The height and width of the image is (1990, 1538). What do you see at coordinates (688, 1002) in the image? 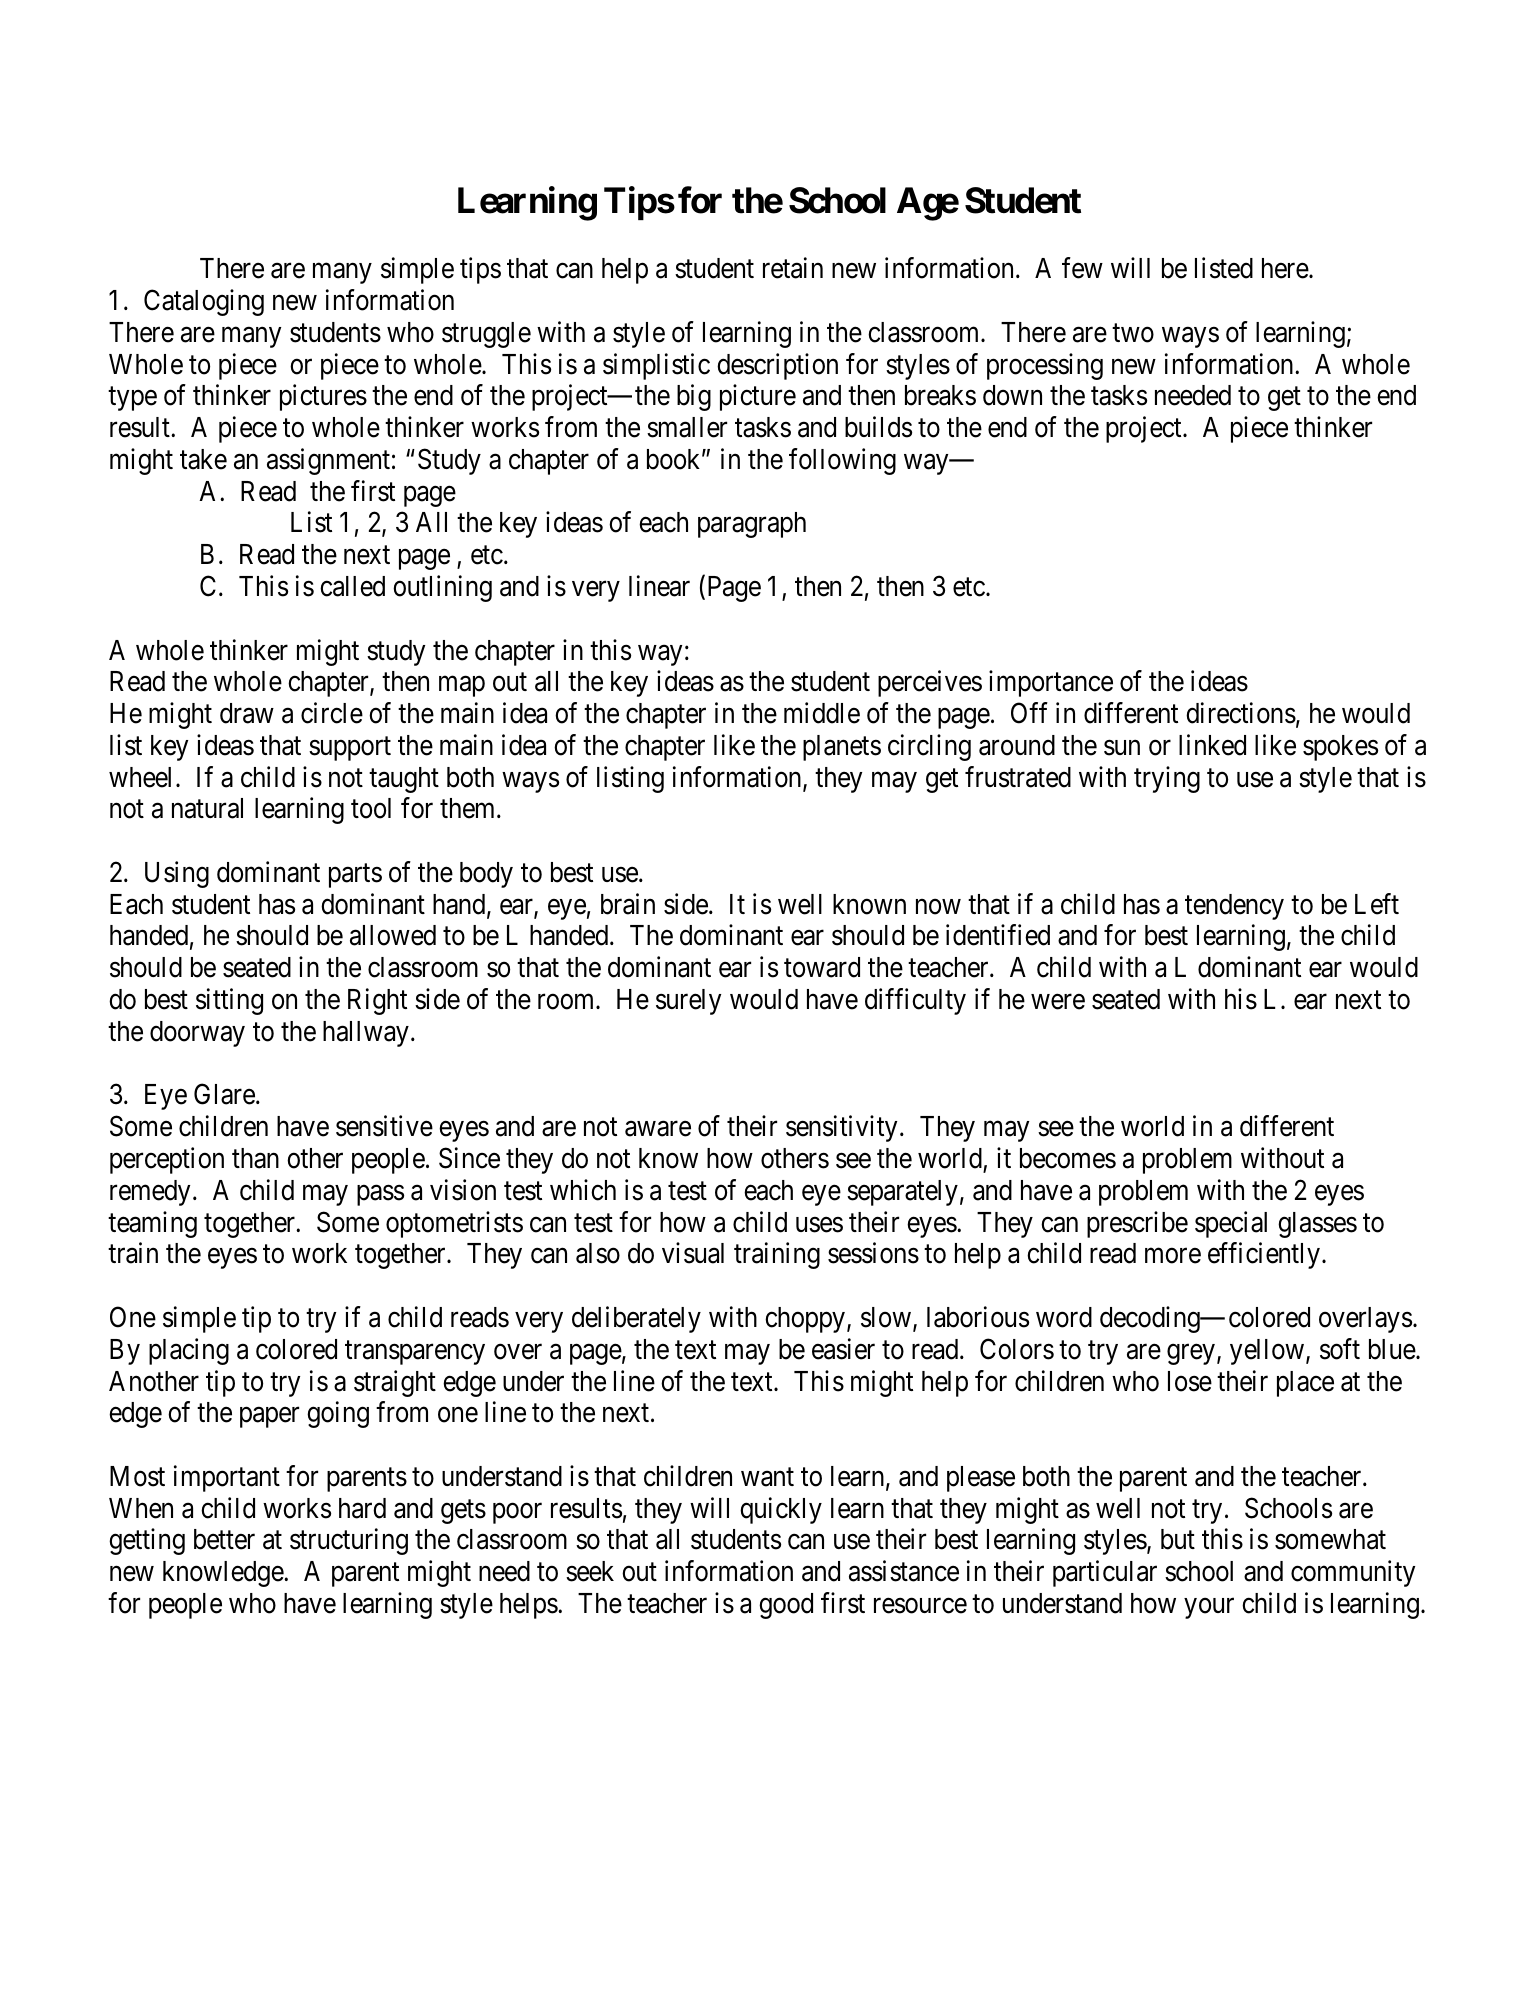
I see `surely` at bounding box center [688, 1002].
